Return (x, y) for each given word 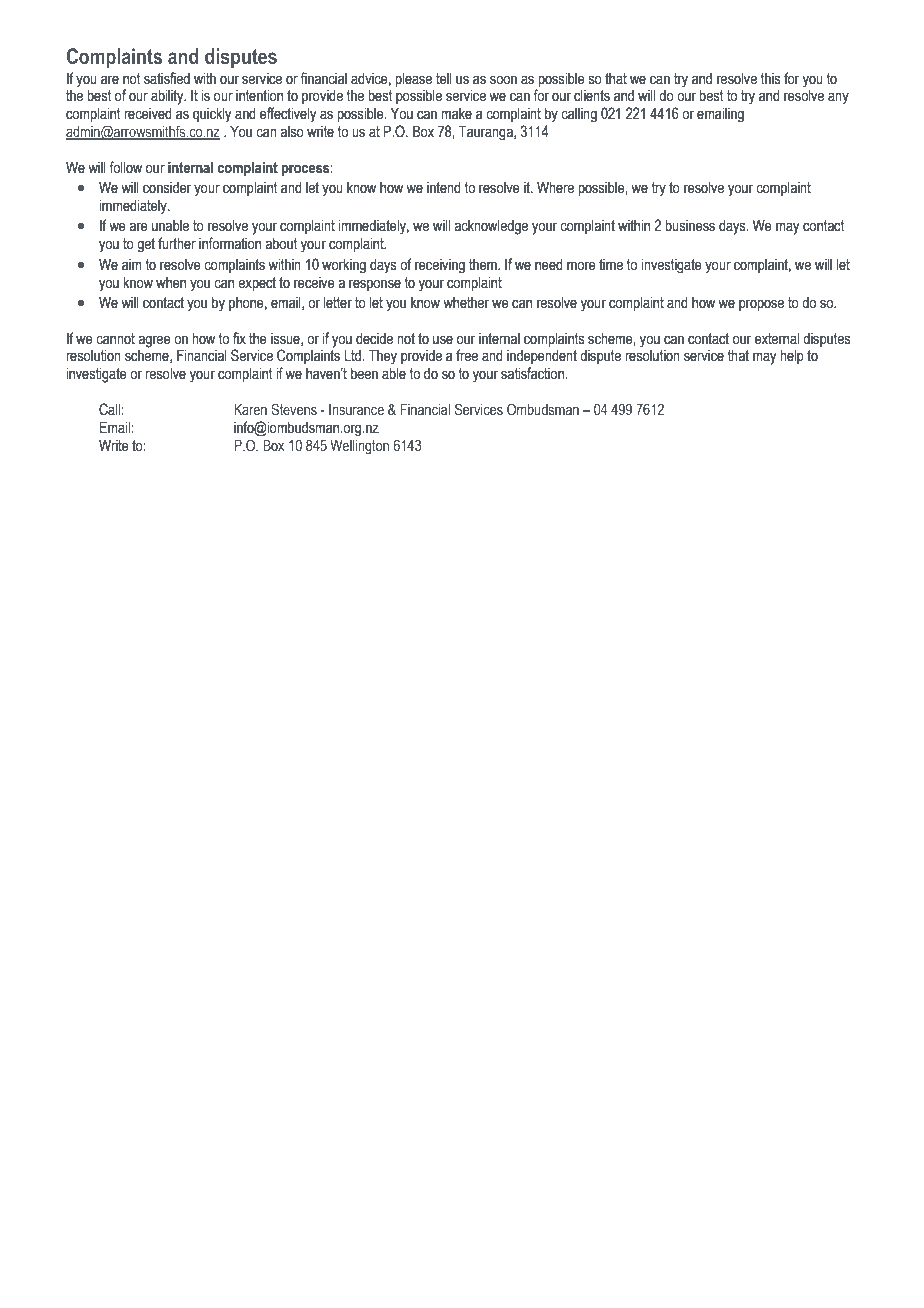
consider (167, 188)
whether (466, 303)
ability (168, 97)
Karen (250, 409)
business (690, 226)
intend (444, 188)
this (770, 79)
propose (761, 305)
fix (239, 338)
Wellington (359, 447)
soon (503, 80)
